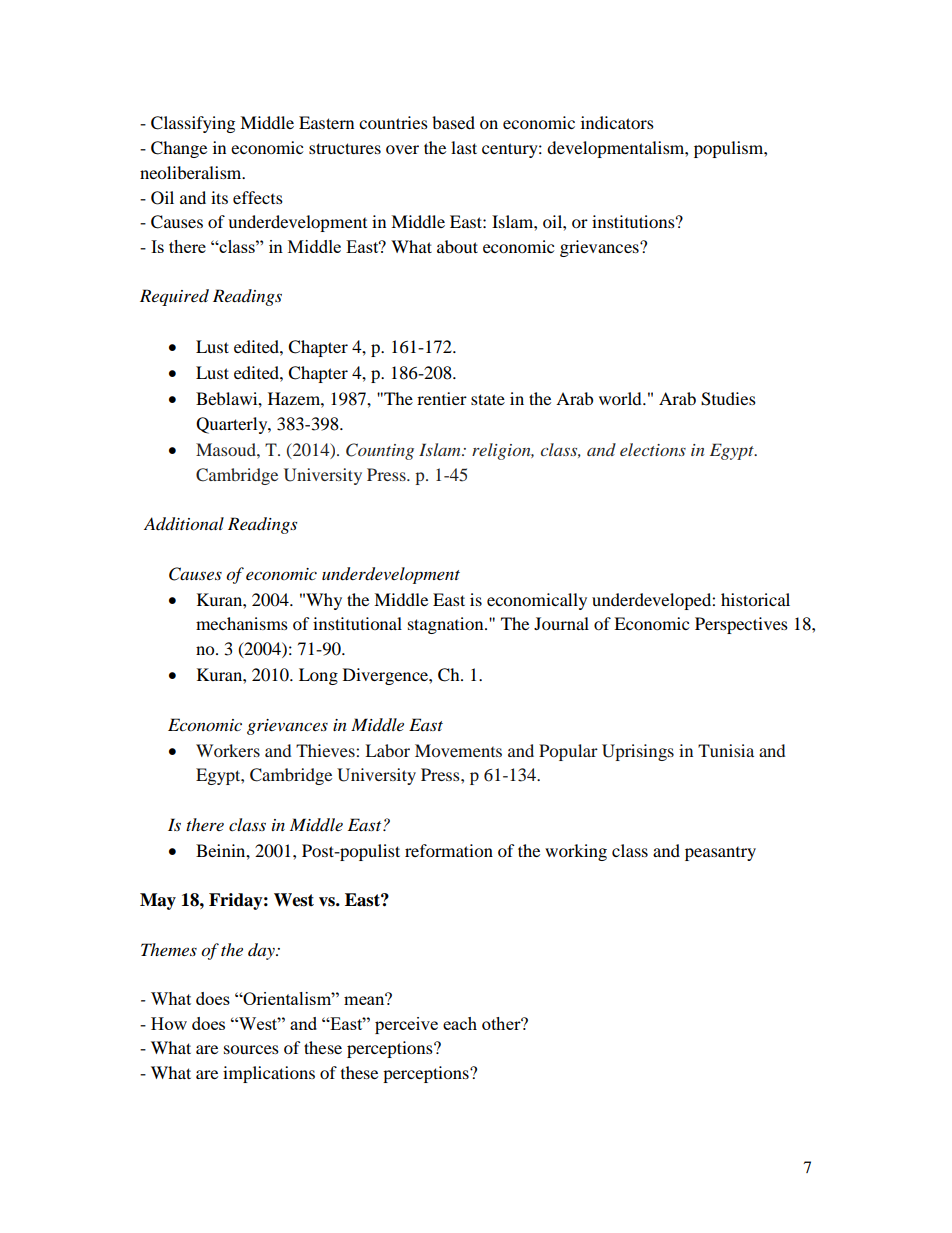  I want to click on each, so click(460, 1023).
